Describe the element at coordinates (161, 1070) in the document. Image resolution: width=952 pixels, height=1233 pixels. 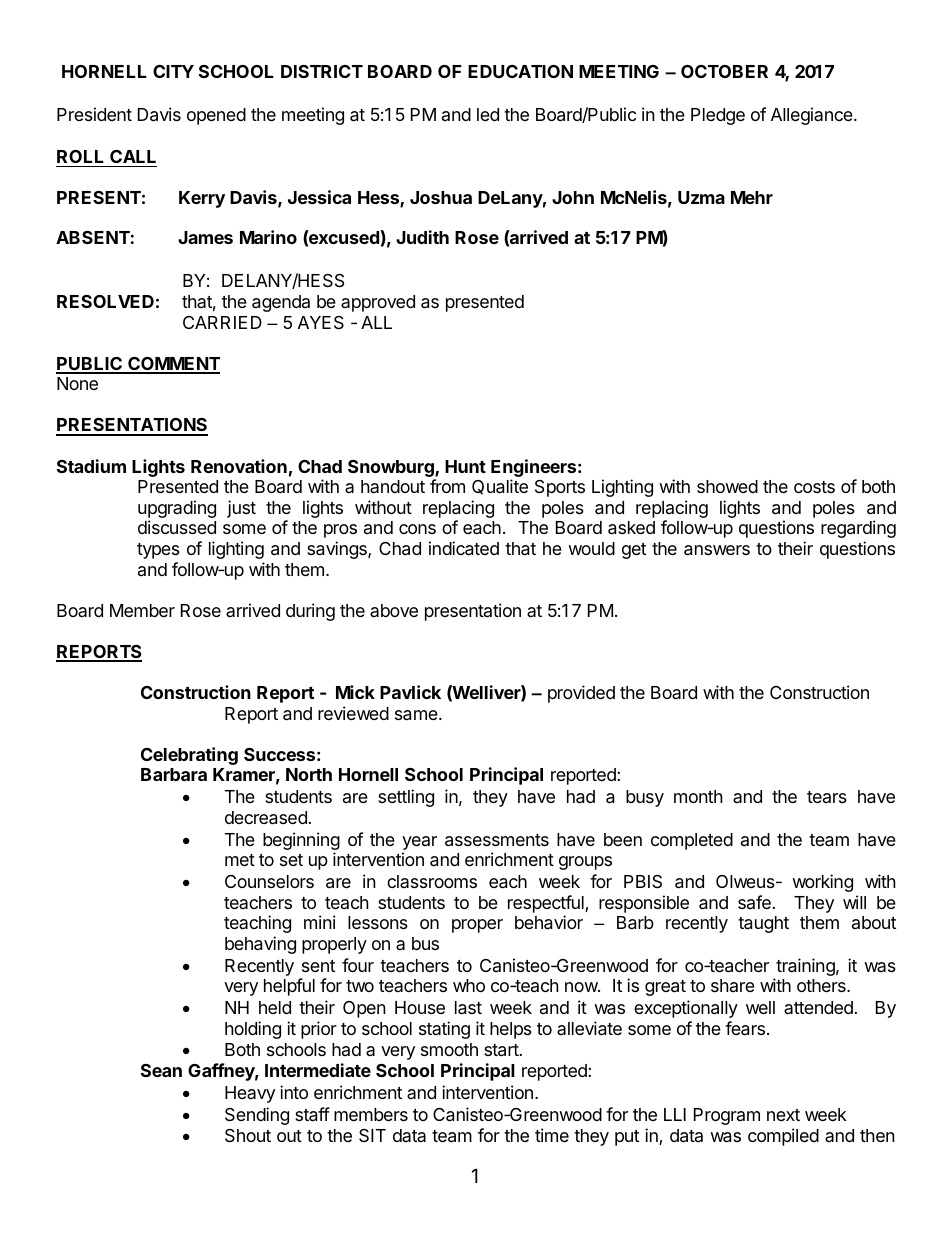
I see `Sean` at that location.
